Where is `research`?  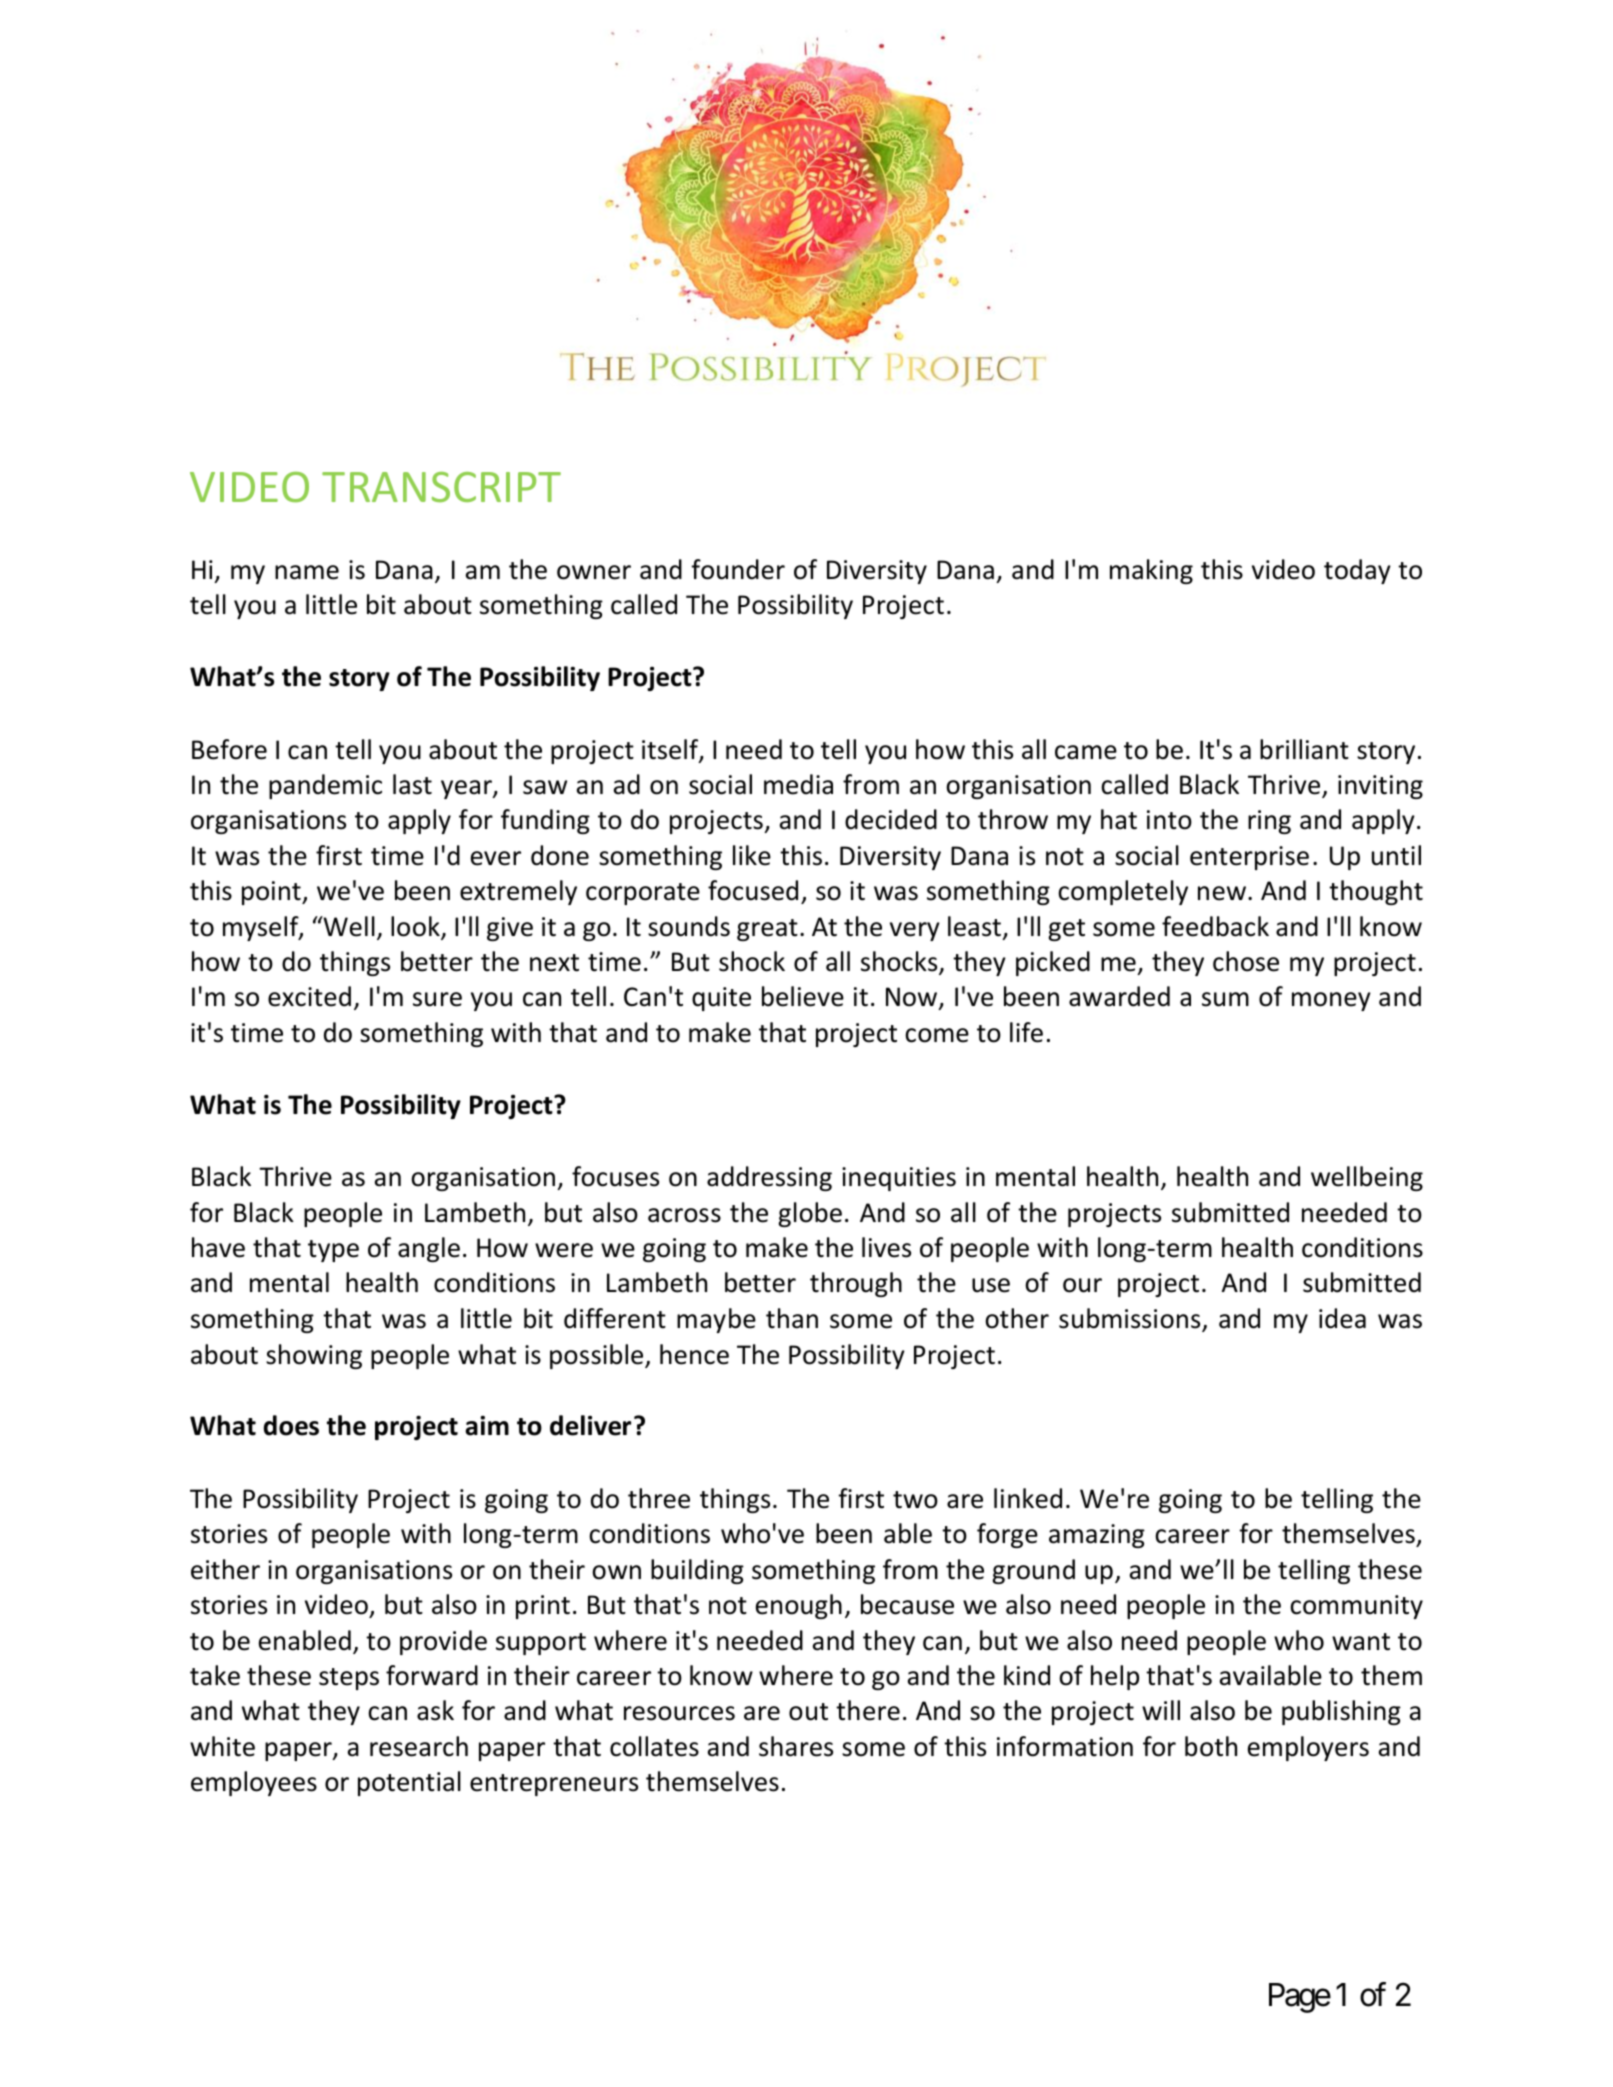
research is located at coordinates (419, 1746).
